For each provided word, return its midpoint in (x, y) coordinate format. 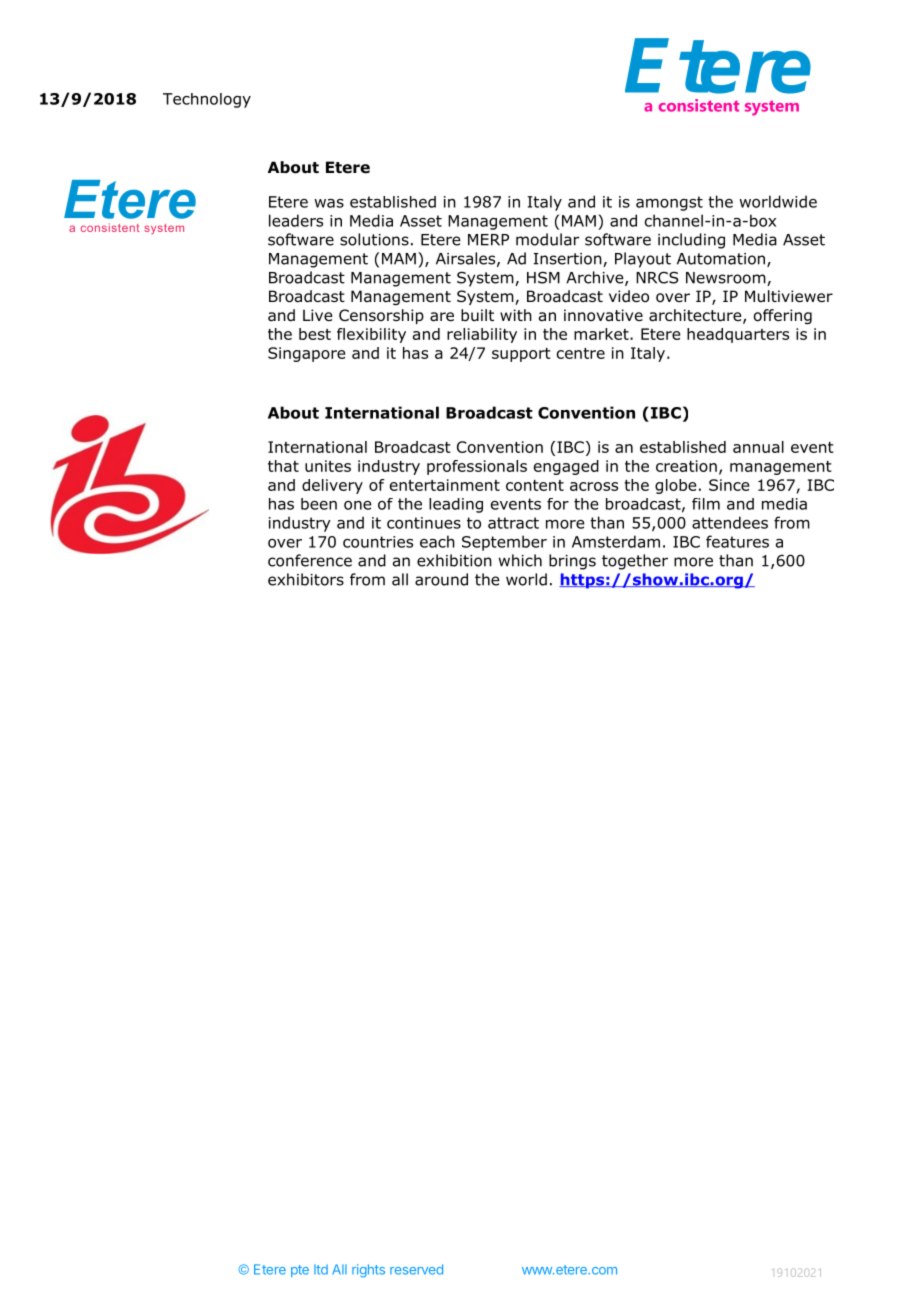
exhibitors (306, 579)
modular (547, 239)
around (441, 579)
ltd (321, 1269)
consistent (699, 105)
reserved (416, 1269)
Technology (207, 100)
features (737, 541)
